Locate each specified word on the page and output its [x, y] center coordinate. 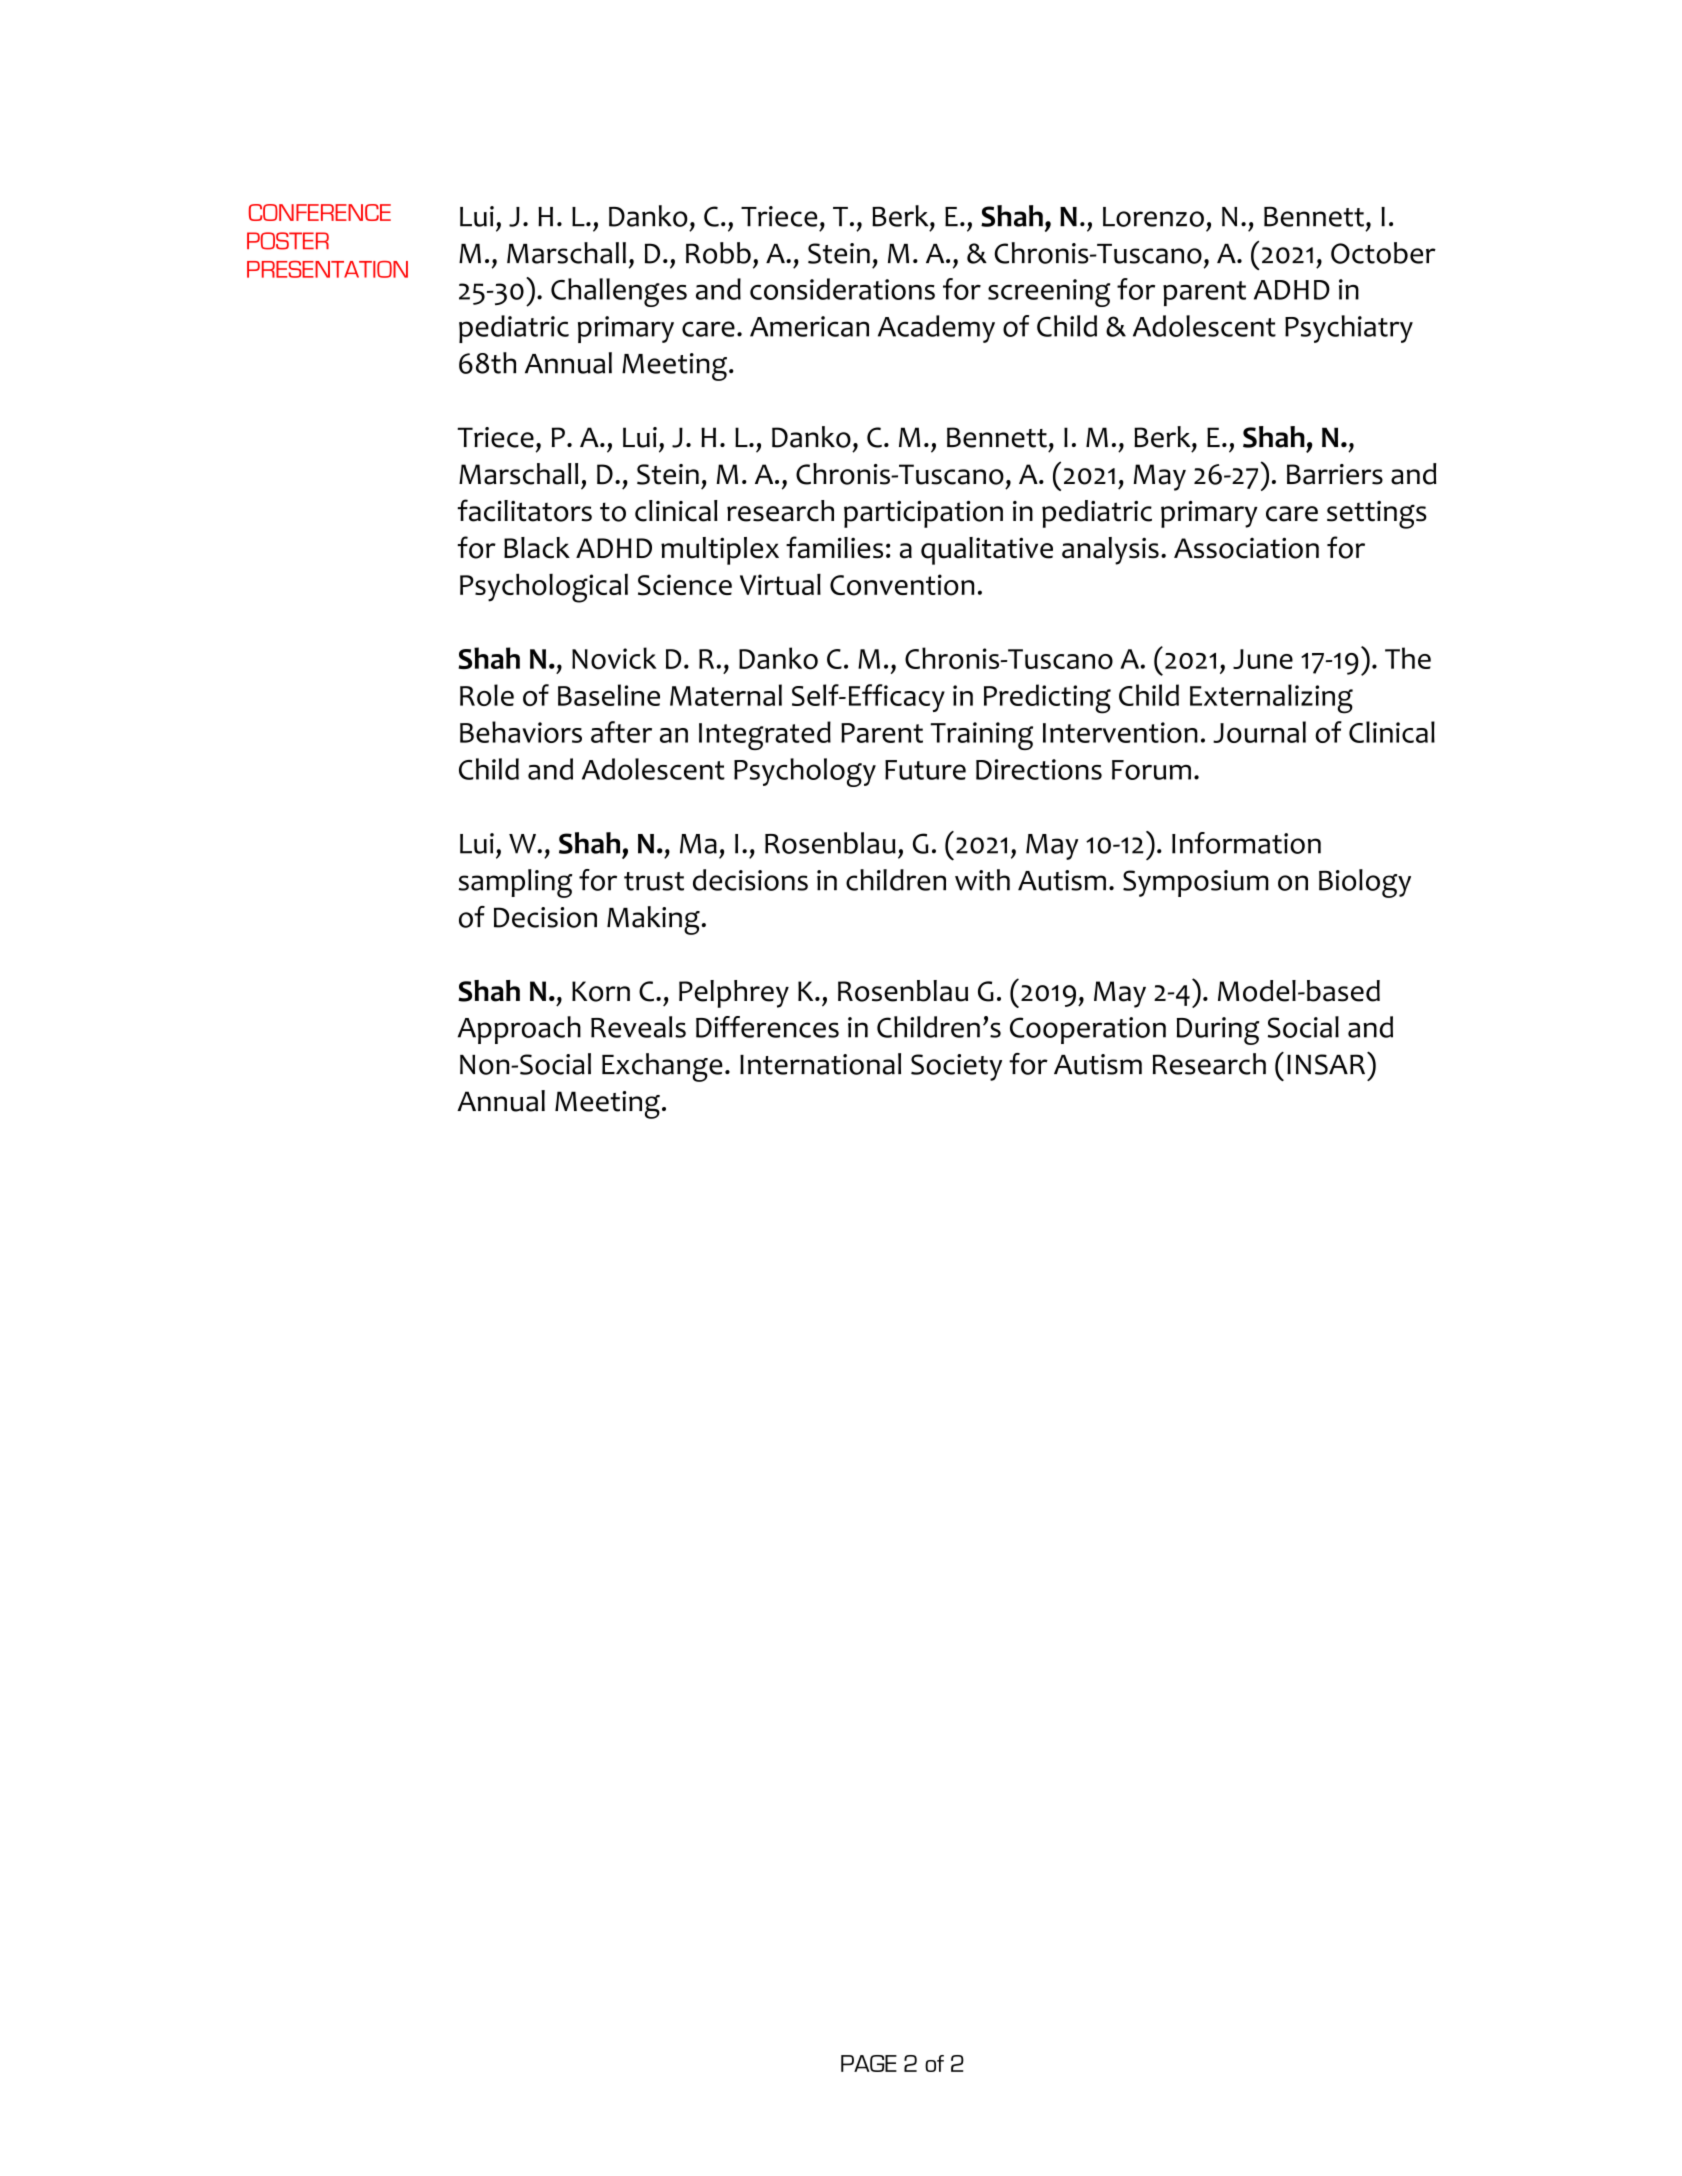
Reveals [638, 1027]
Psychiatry [1349, 329]
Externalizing [1271, 699]
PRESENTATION [327, 269]
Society [956, 1067]
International [820, 1064]
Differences [767, 1027]
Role [487, 695]
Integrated [765, 735]
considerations [842, 289]
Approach [519, 1030]
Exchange [662, 1067]
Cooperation [1088, 1030]
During [1218, 1031]
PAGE [869, 2063]
